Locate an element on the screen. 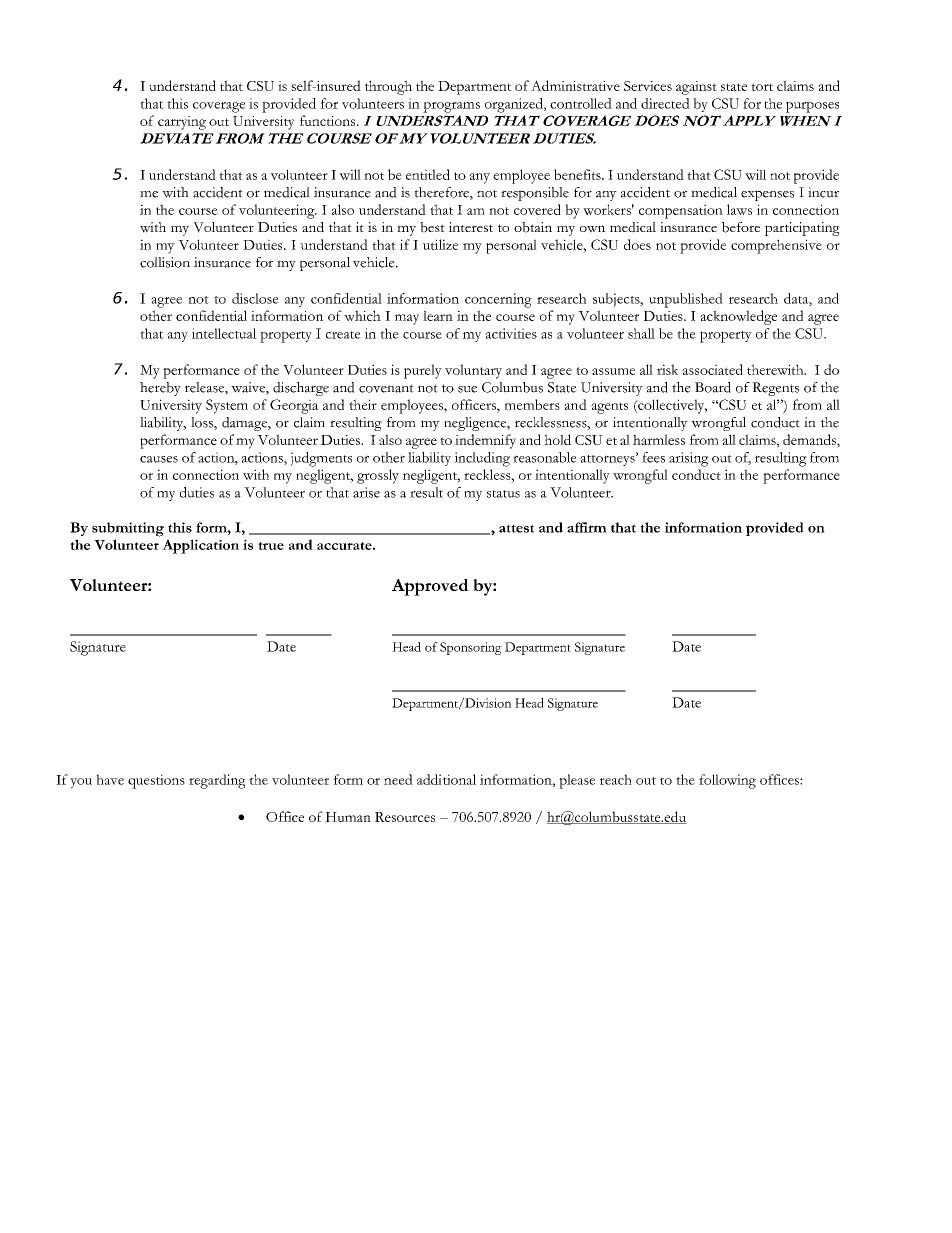 This screenshot has height=1233, width=952. Application is located at coordinates (200, 546).
